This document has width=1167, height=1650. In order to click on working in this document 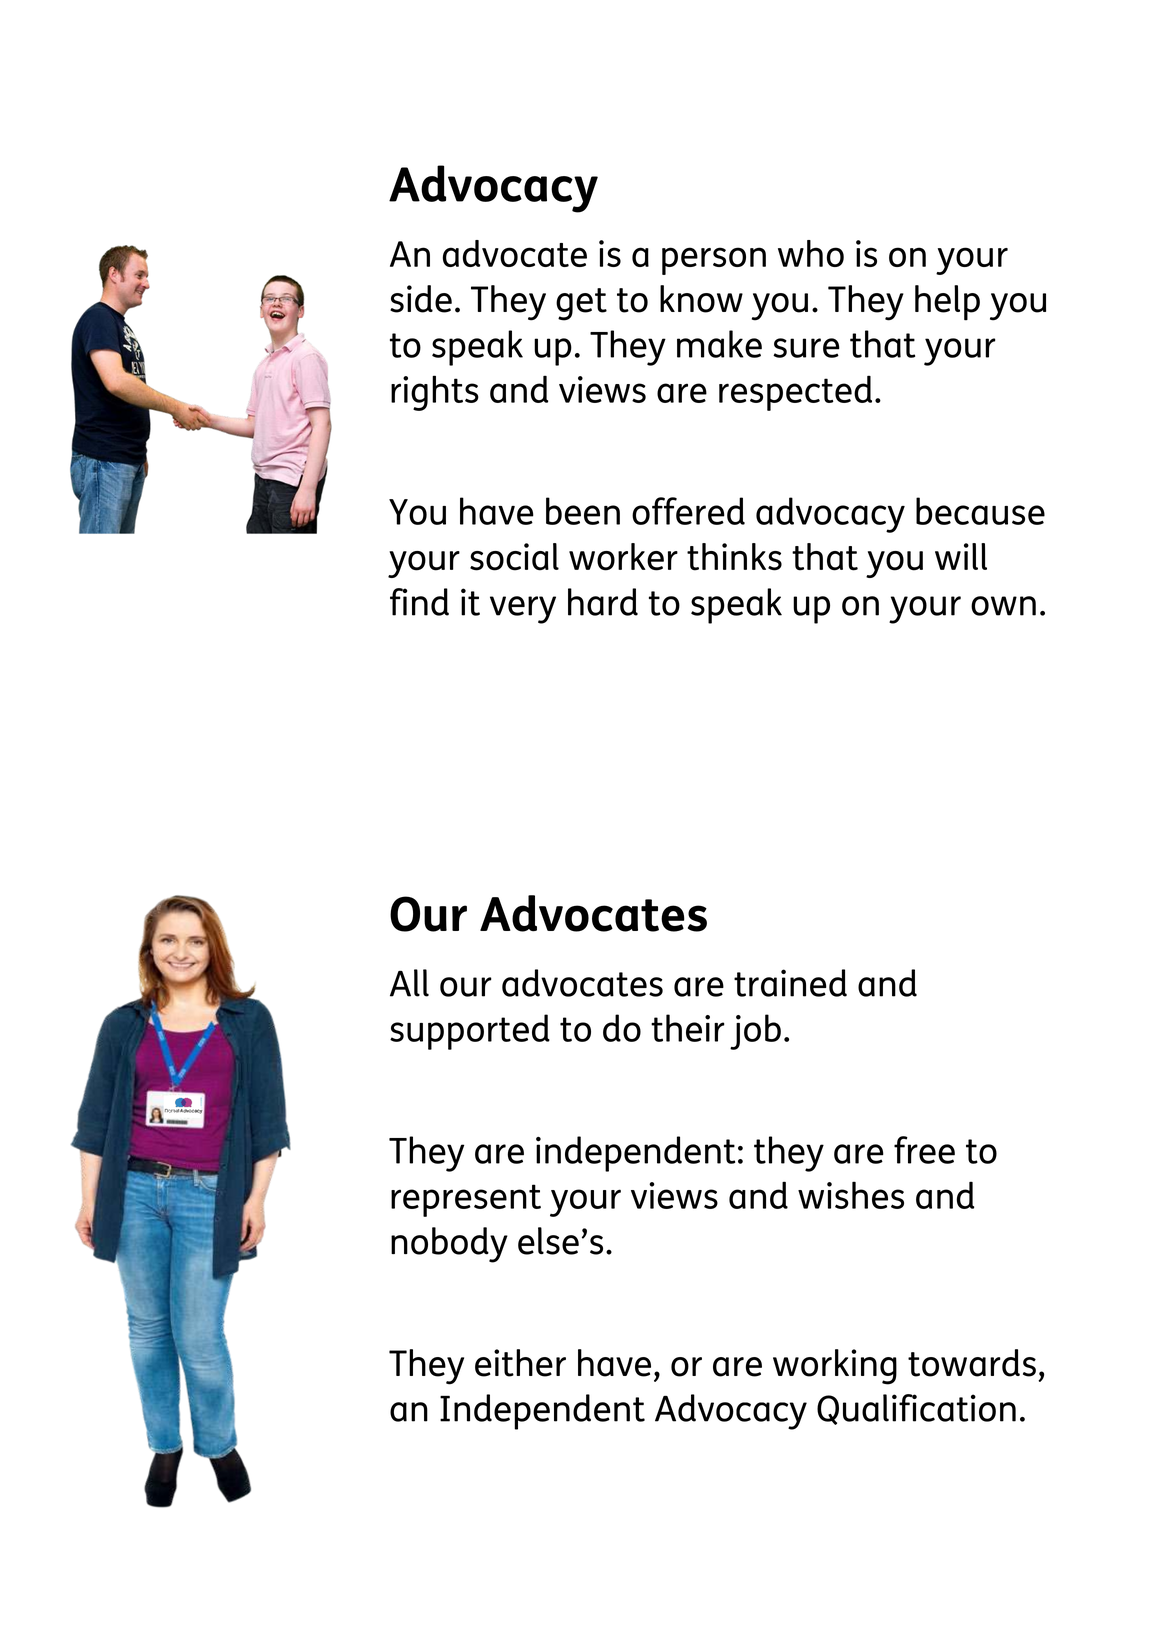, I will do `click(835, 1367)`.
